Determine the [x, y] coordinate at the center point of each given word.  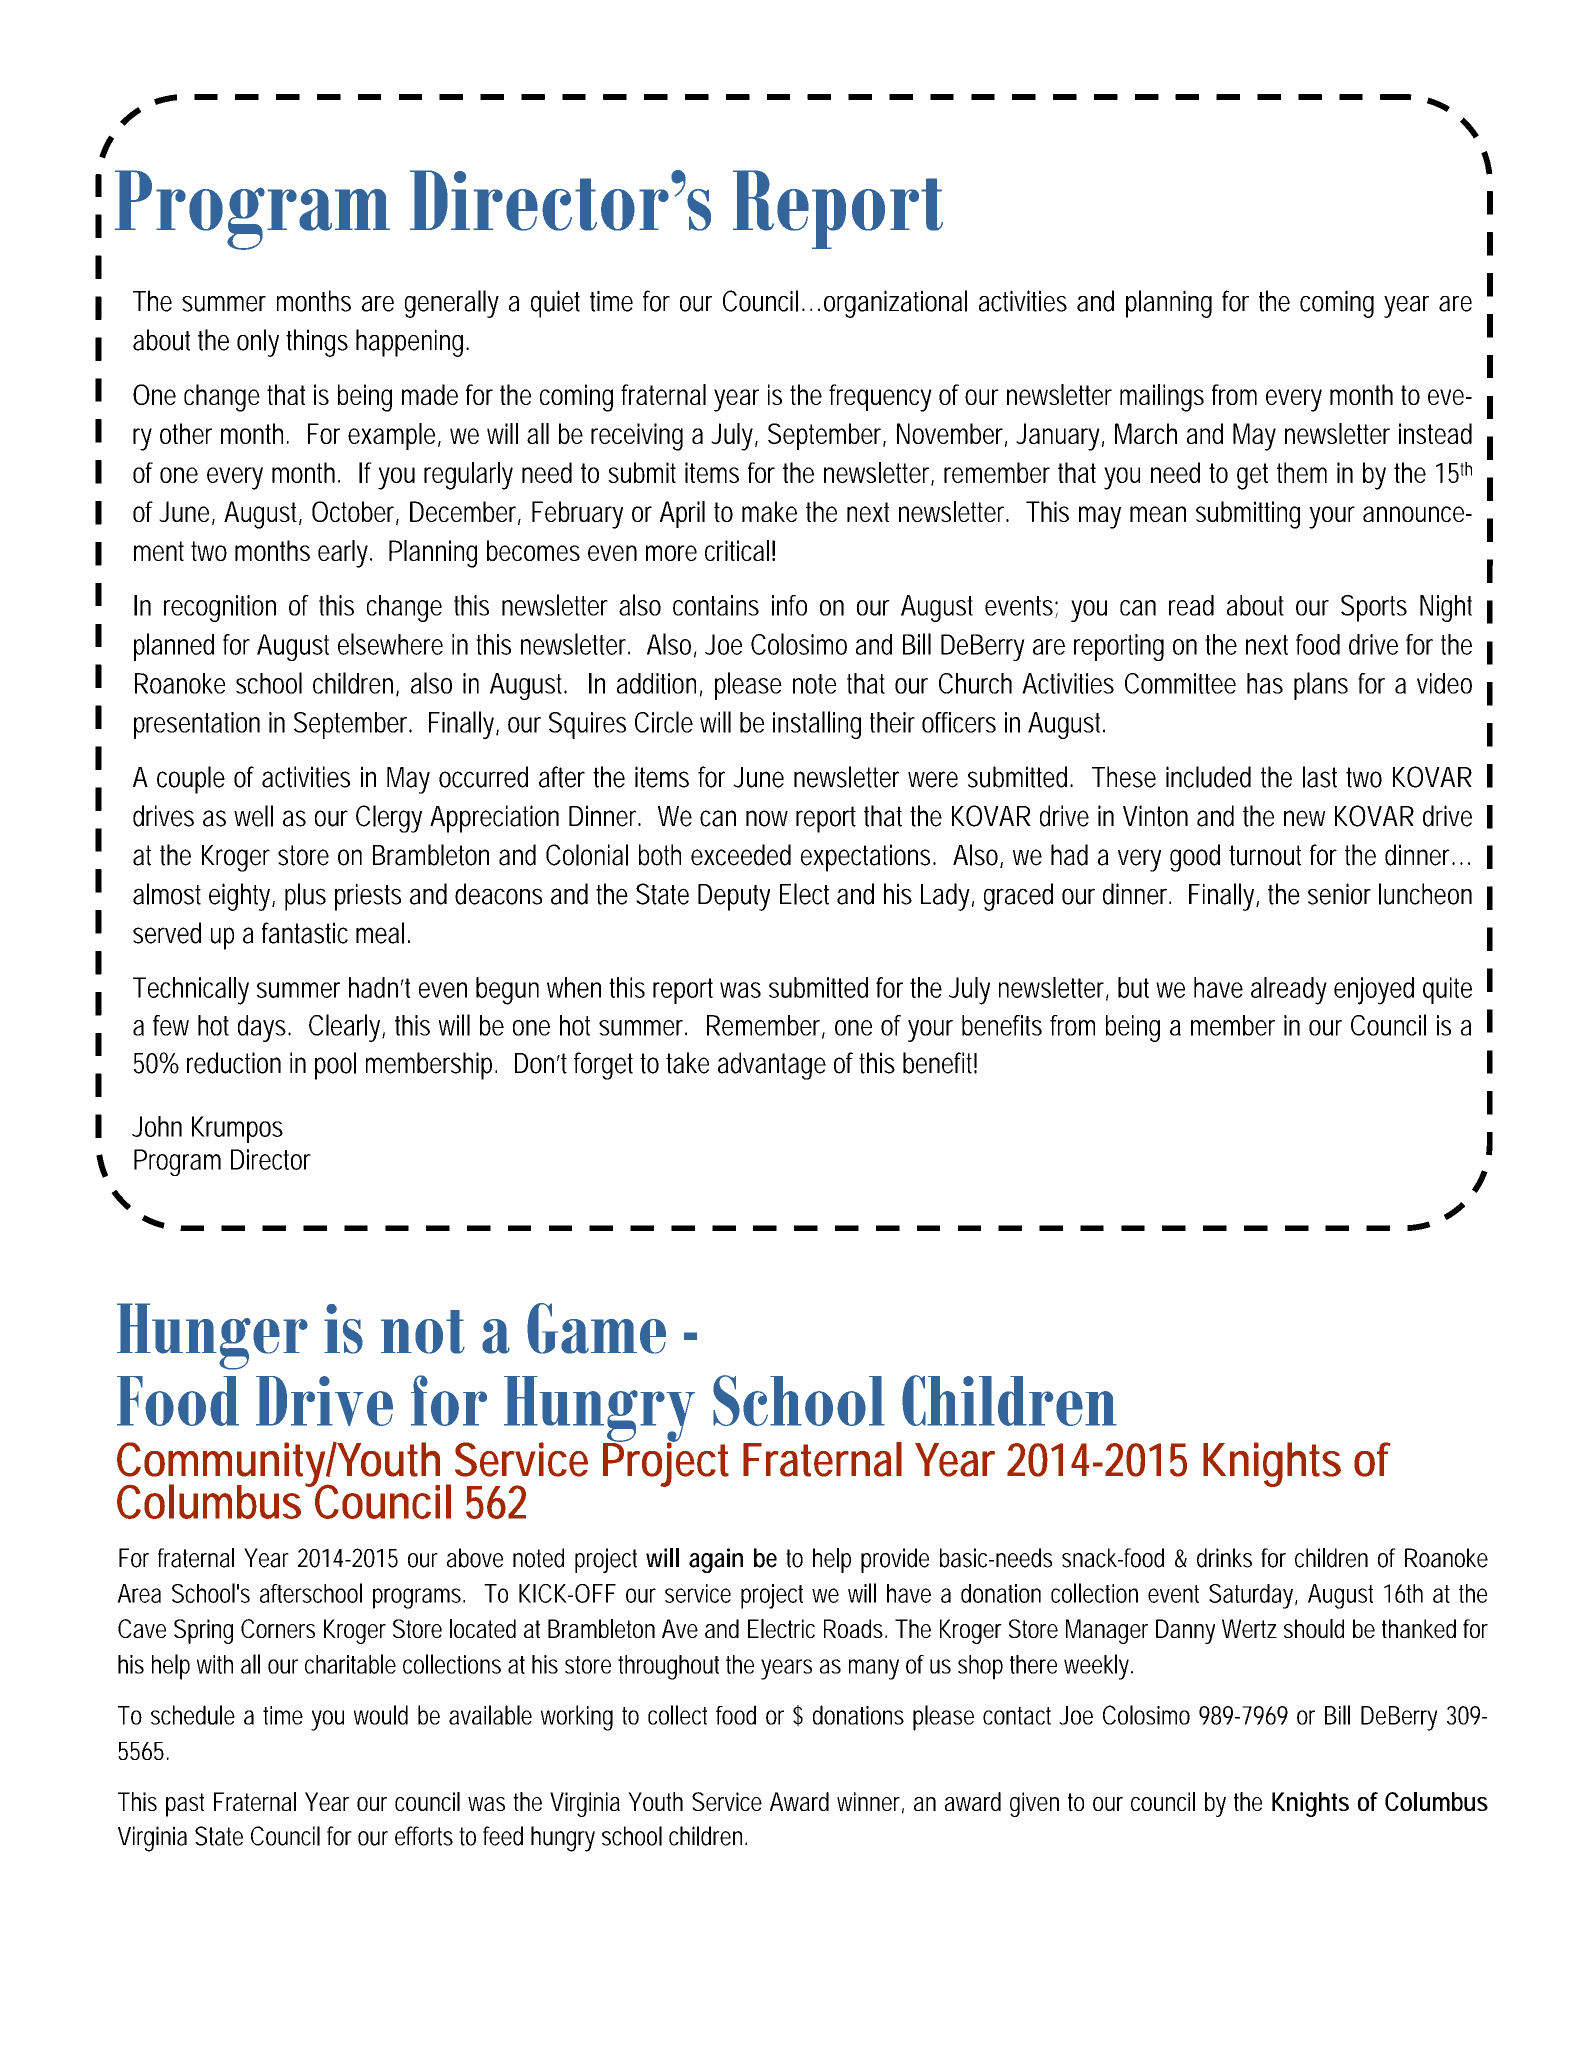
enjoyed [1374, 991]
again [716, 1560]
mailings [1162, 398]
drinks [1224, 1558]
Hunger [212, 1336]
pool [335, 1066]
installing [817, 725]
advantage [772, 1066]
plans [1321, 686]
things [317, 343]
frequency [880, 398]
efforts [424, 1836]
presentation [197, 725]
